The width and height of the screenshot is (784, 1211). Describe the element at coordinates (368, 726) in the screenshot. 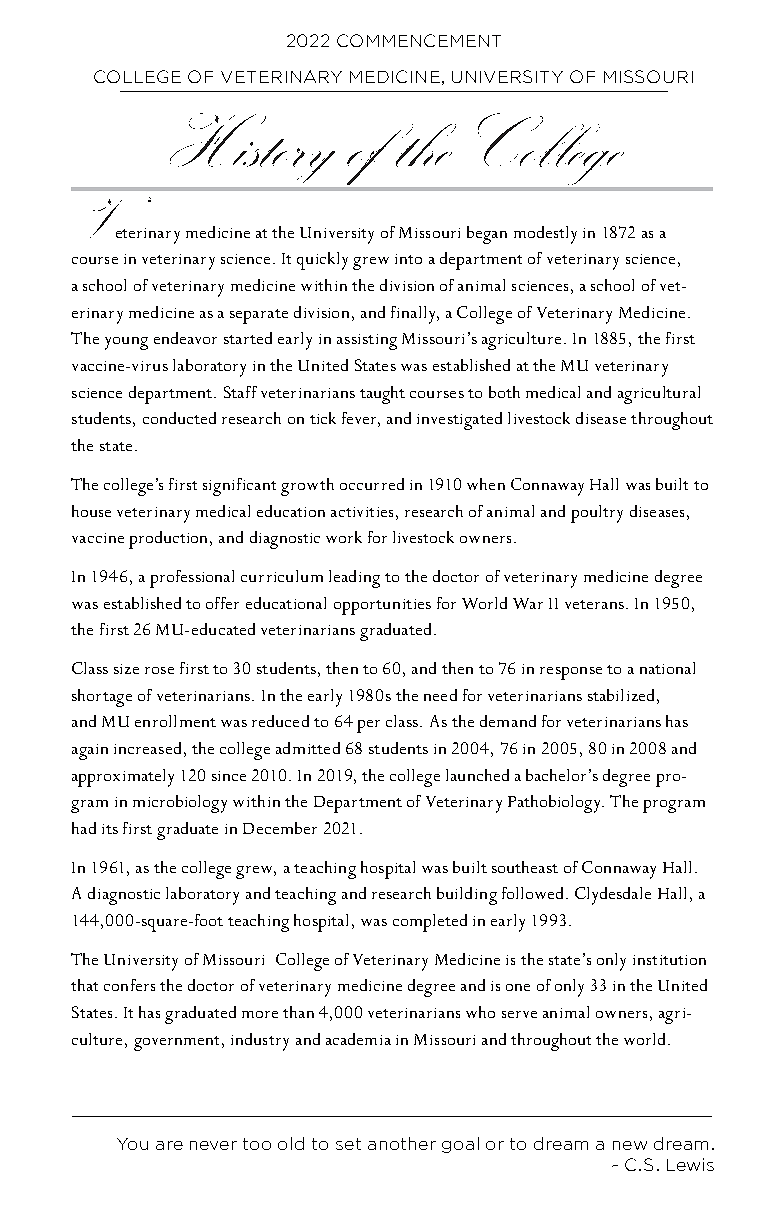

I see `per` at that location.
